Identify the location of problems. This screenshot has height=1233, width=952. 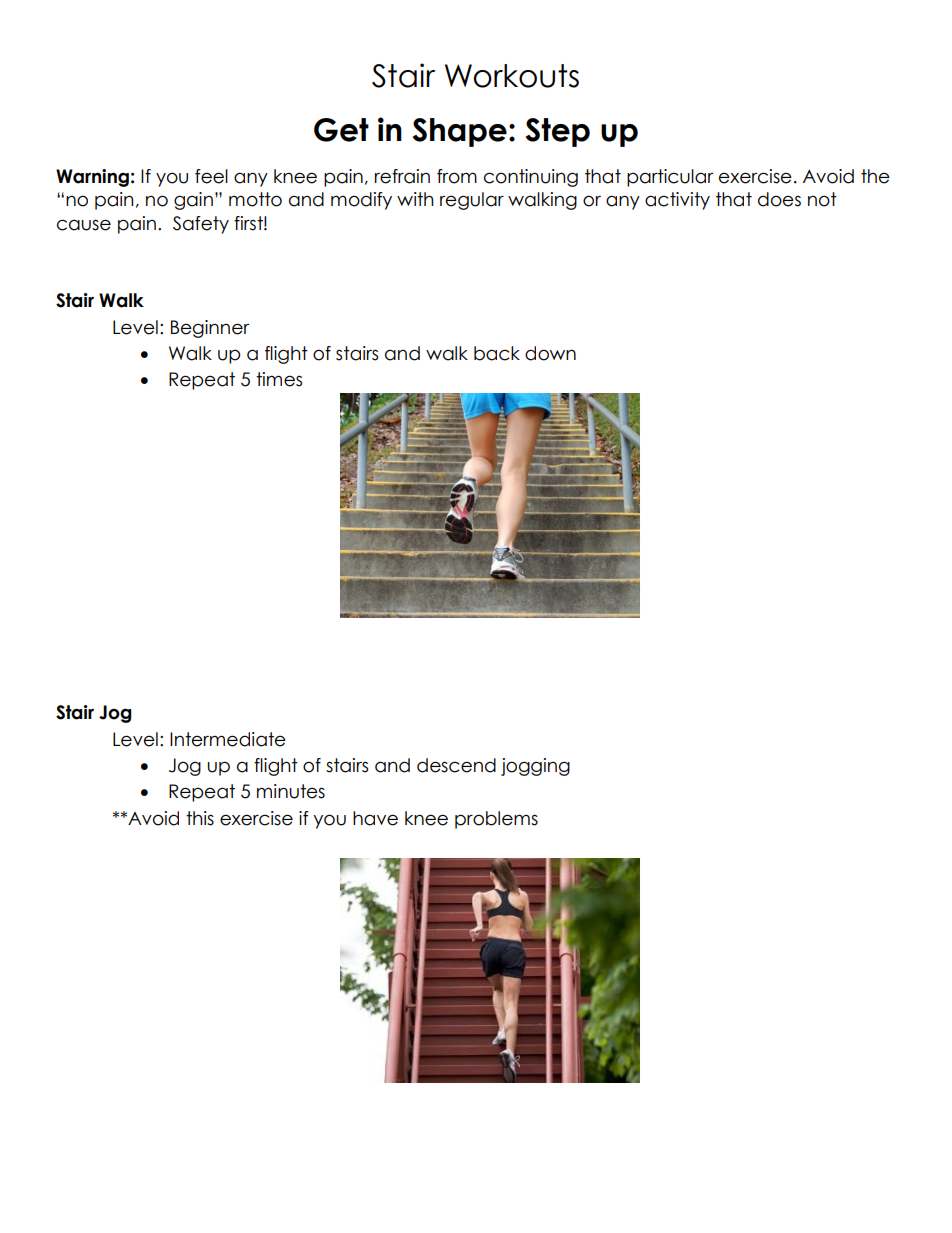
(496, 820).
